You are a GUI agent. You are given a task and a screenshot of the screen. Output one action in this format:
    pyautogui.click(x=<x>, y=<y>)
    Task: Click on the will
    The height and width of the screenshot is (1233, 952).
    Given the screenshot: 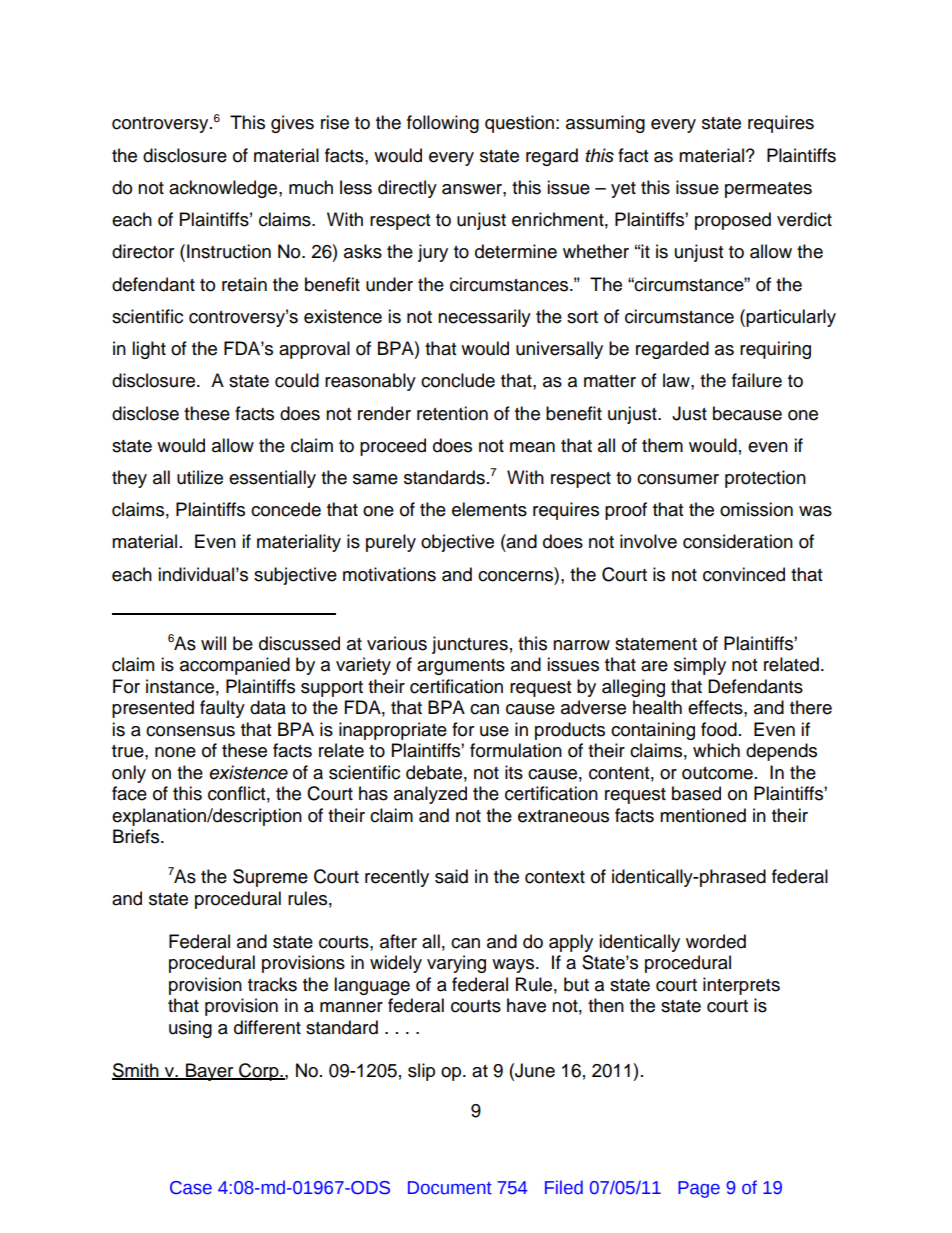 What is the action you would take?
    pyautogui.click(x=213, y=643)
